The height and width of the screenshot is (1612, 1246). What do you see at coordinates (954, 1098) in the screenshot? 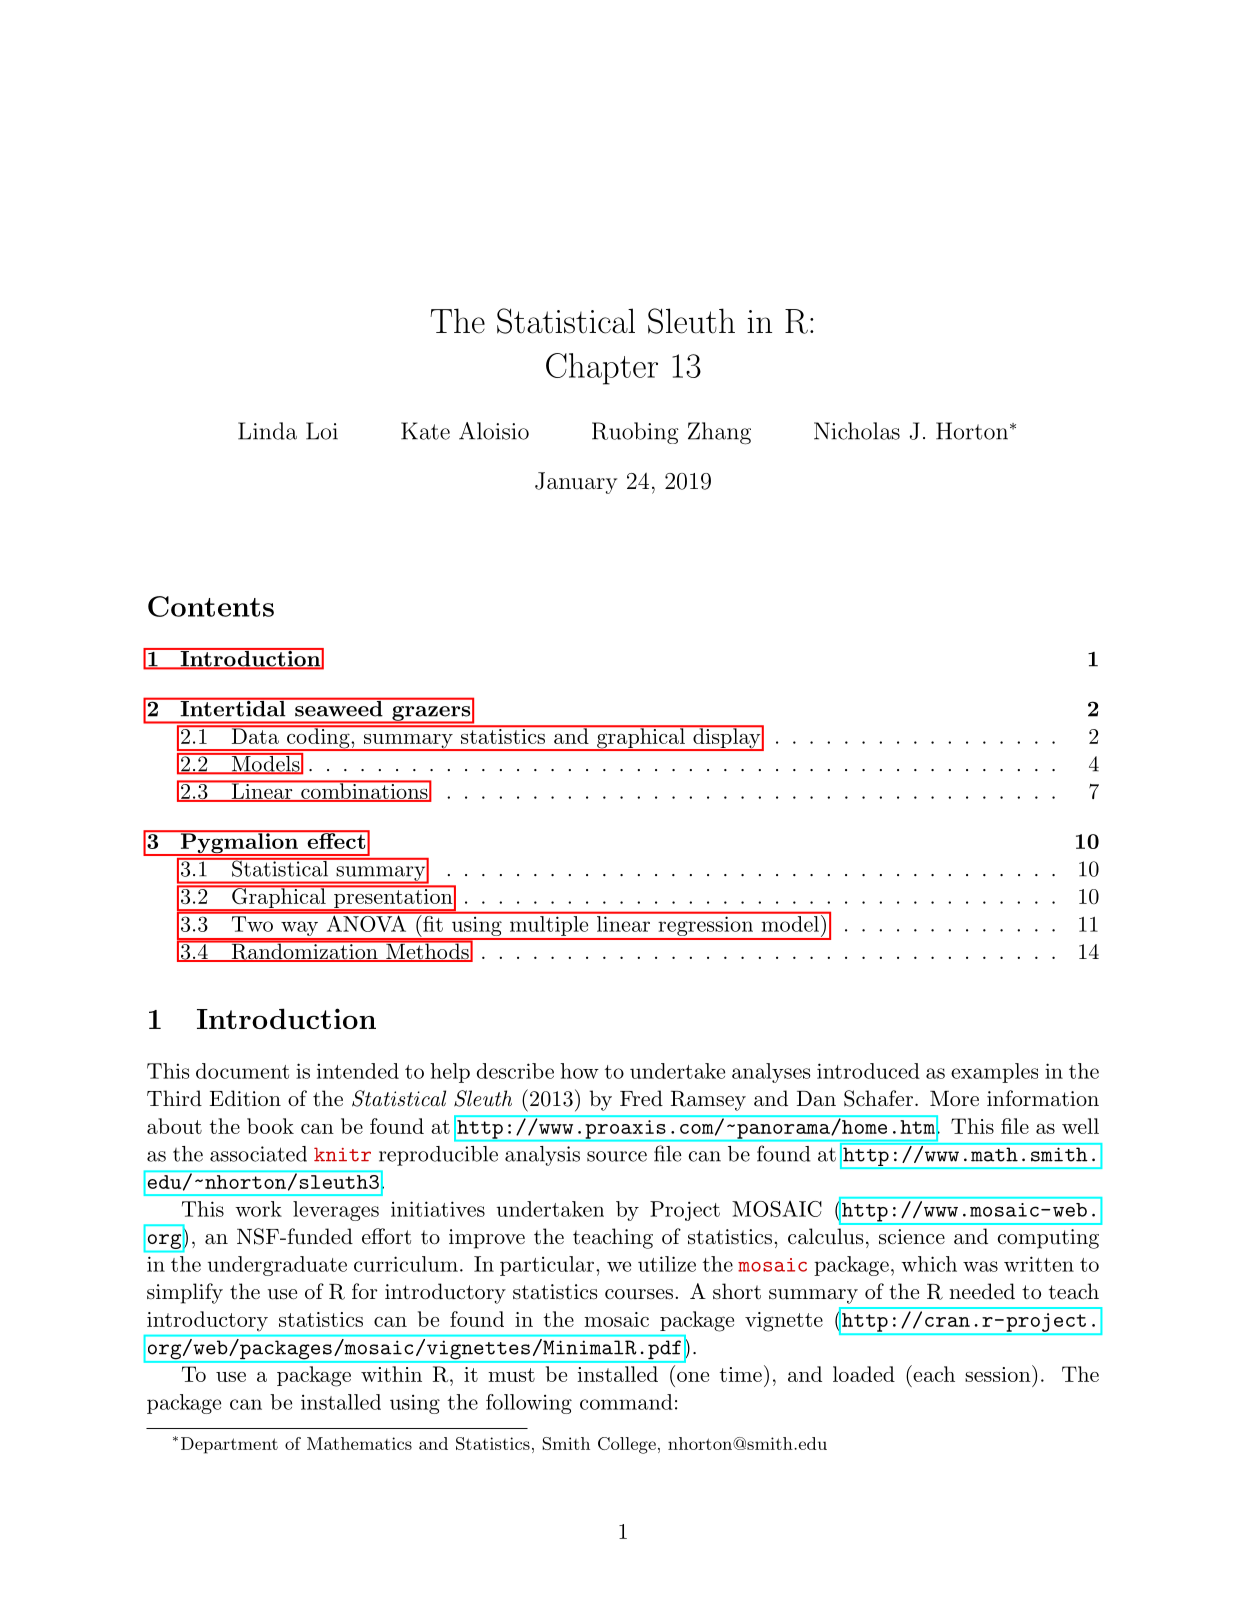
I see `More` at bounding box center [954, 1098].
